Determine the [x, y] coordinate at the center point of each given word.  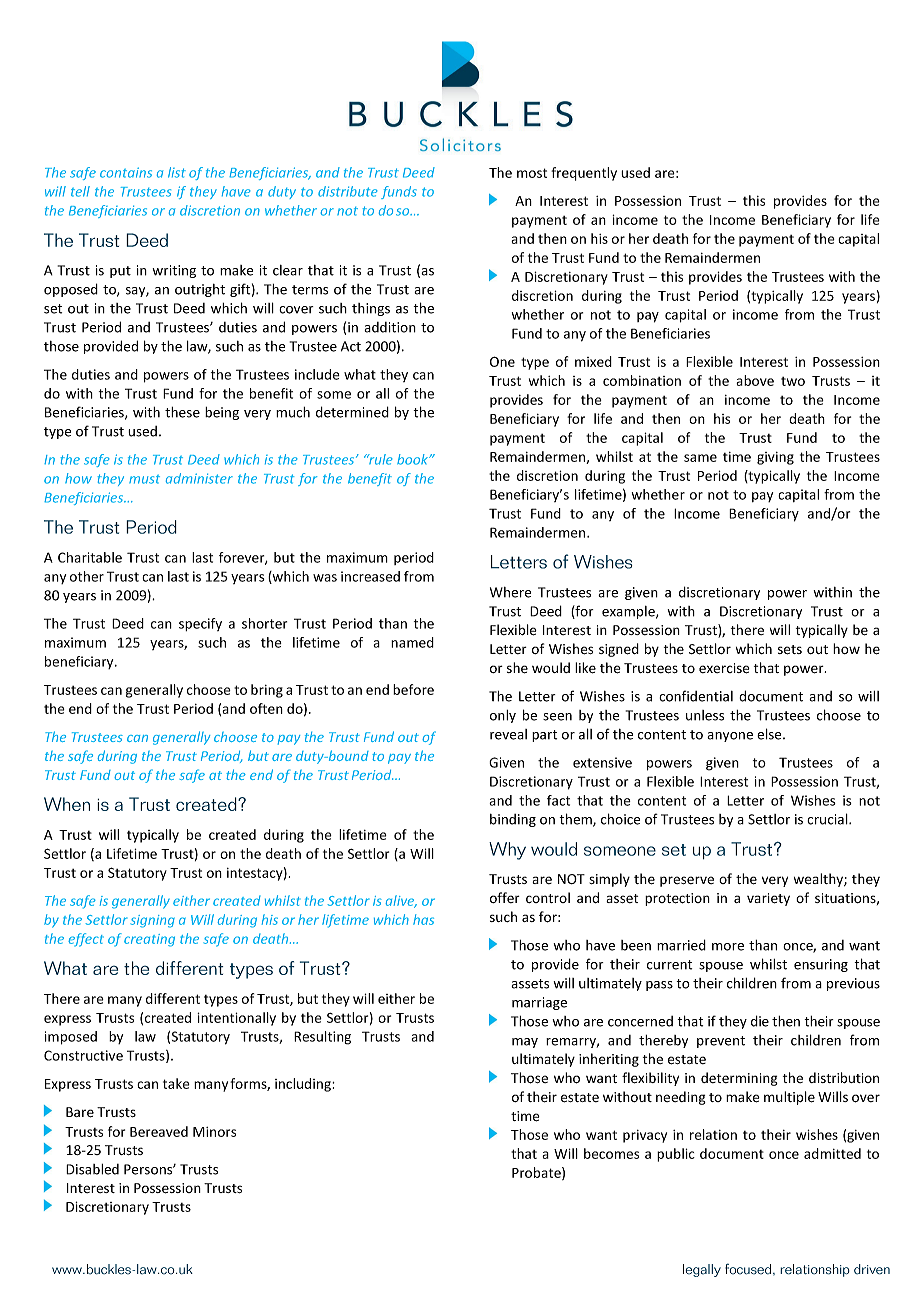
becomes [611, 1153]
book [414, 459]
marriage [539, 1003]
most [532, 173]
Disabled [92, 1169]
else [770, 734]
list [177, 172]
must [144, 479]
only [503, 716]
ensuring [821, 965]
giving [775, 458]
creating [149, 940]
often [266, 708]
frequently [584, 174]
